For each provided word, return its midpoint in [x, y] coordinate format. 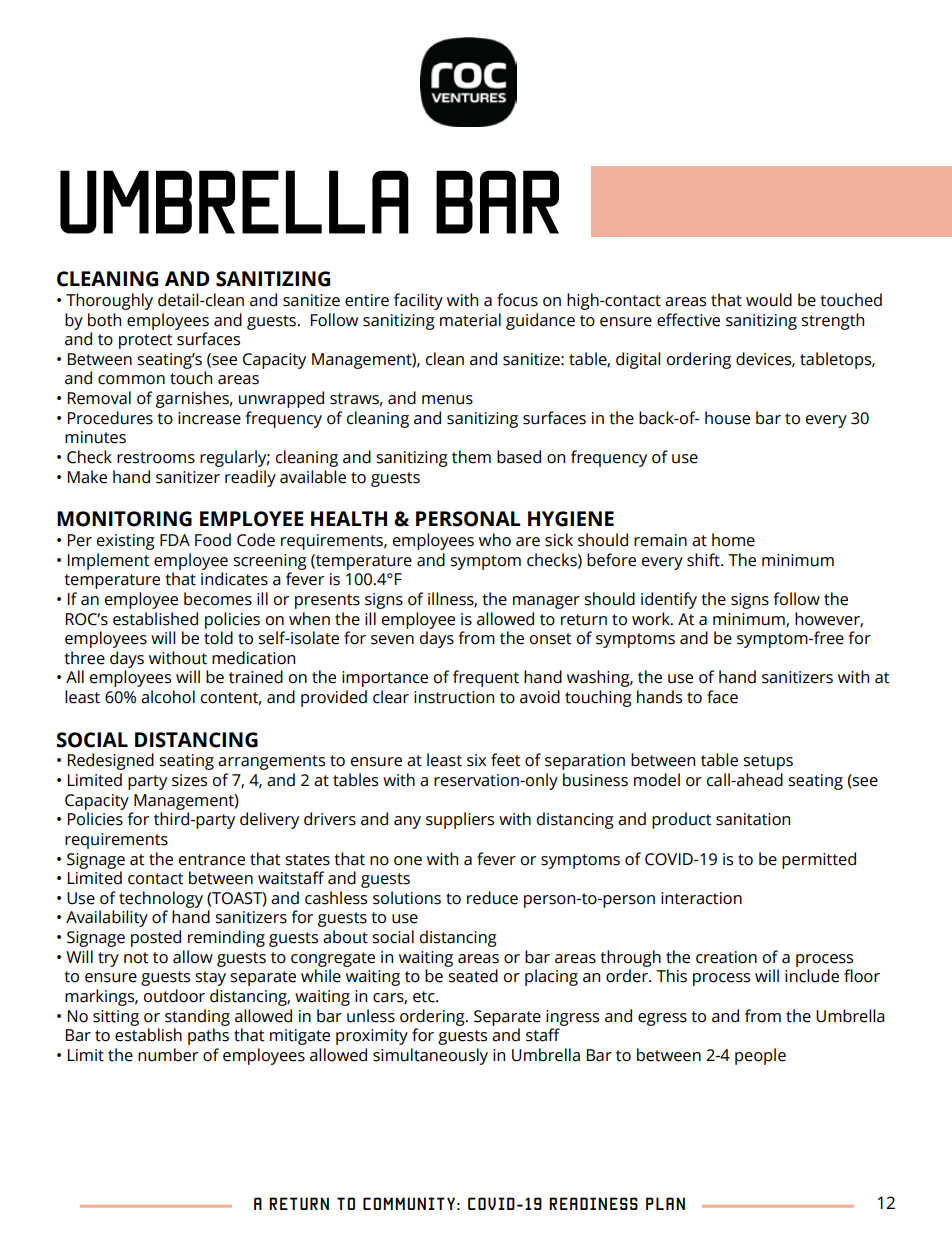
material [470, 320]
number [168, 1055]
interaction [701, 898]
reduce [492, 898]
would [769, 300]
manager [546, 602]
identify [669, 600]
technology [161, 899]
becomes [218, 599]
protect [146, 341]
